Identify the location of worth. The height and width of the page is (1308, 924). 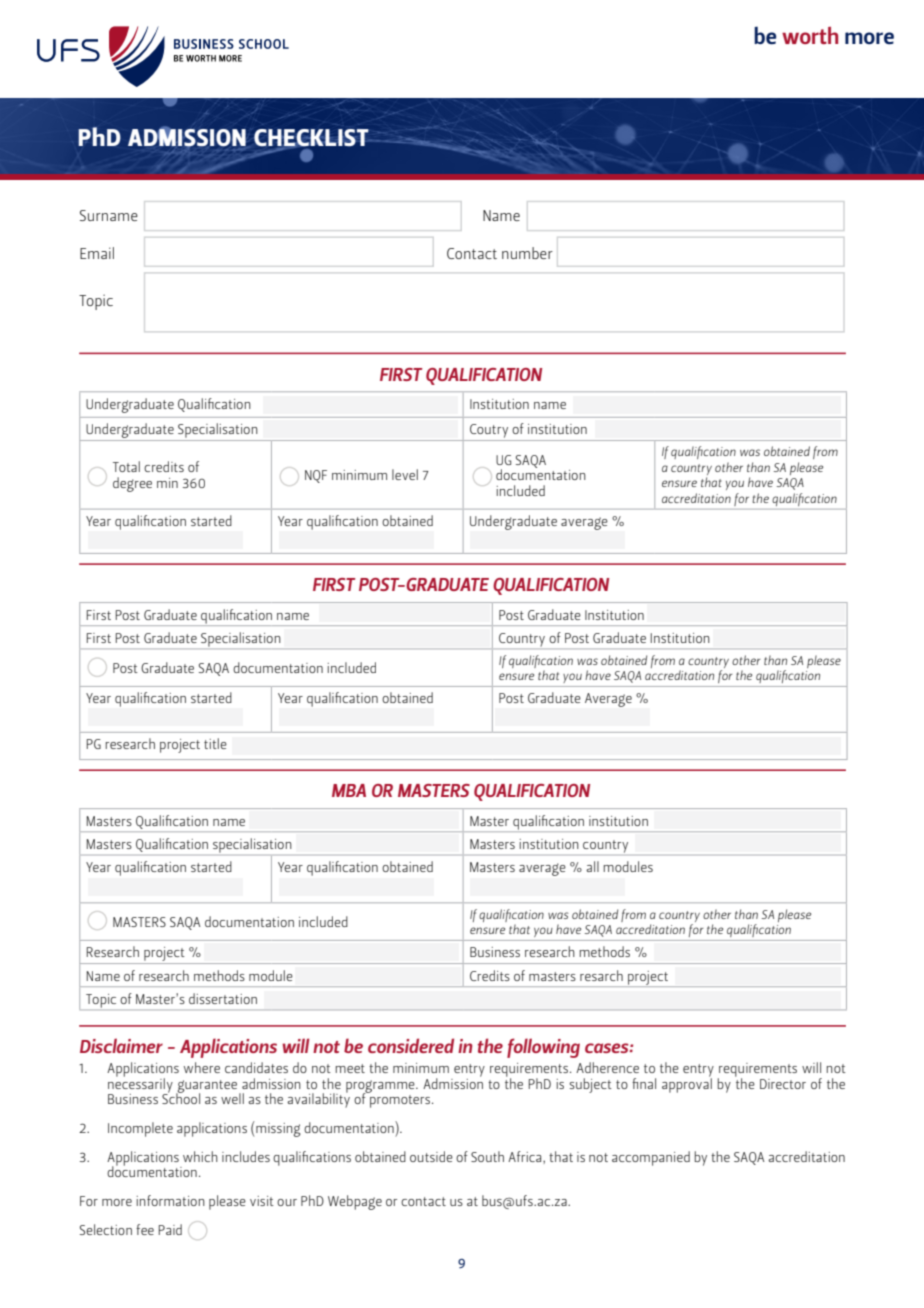
(810, 35).
